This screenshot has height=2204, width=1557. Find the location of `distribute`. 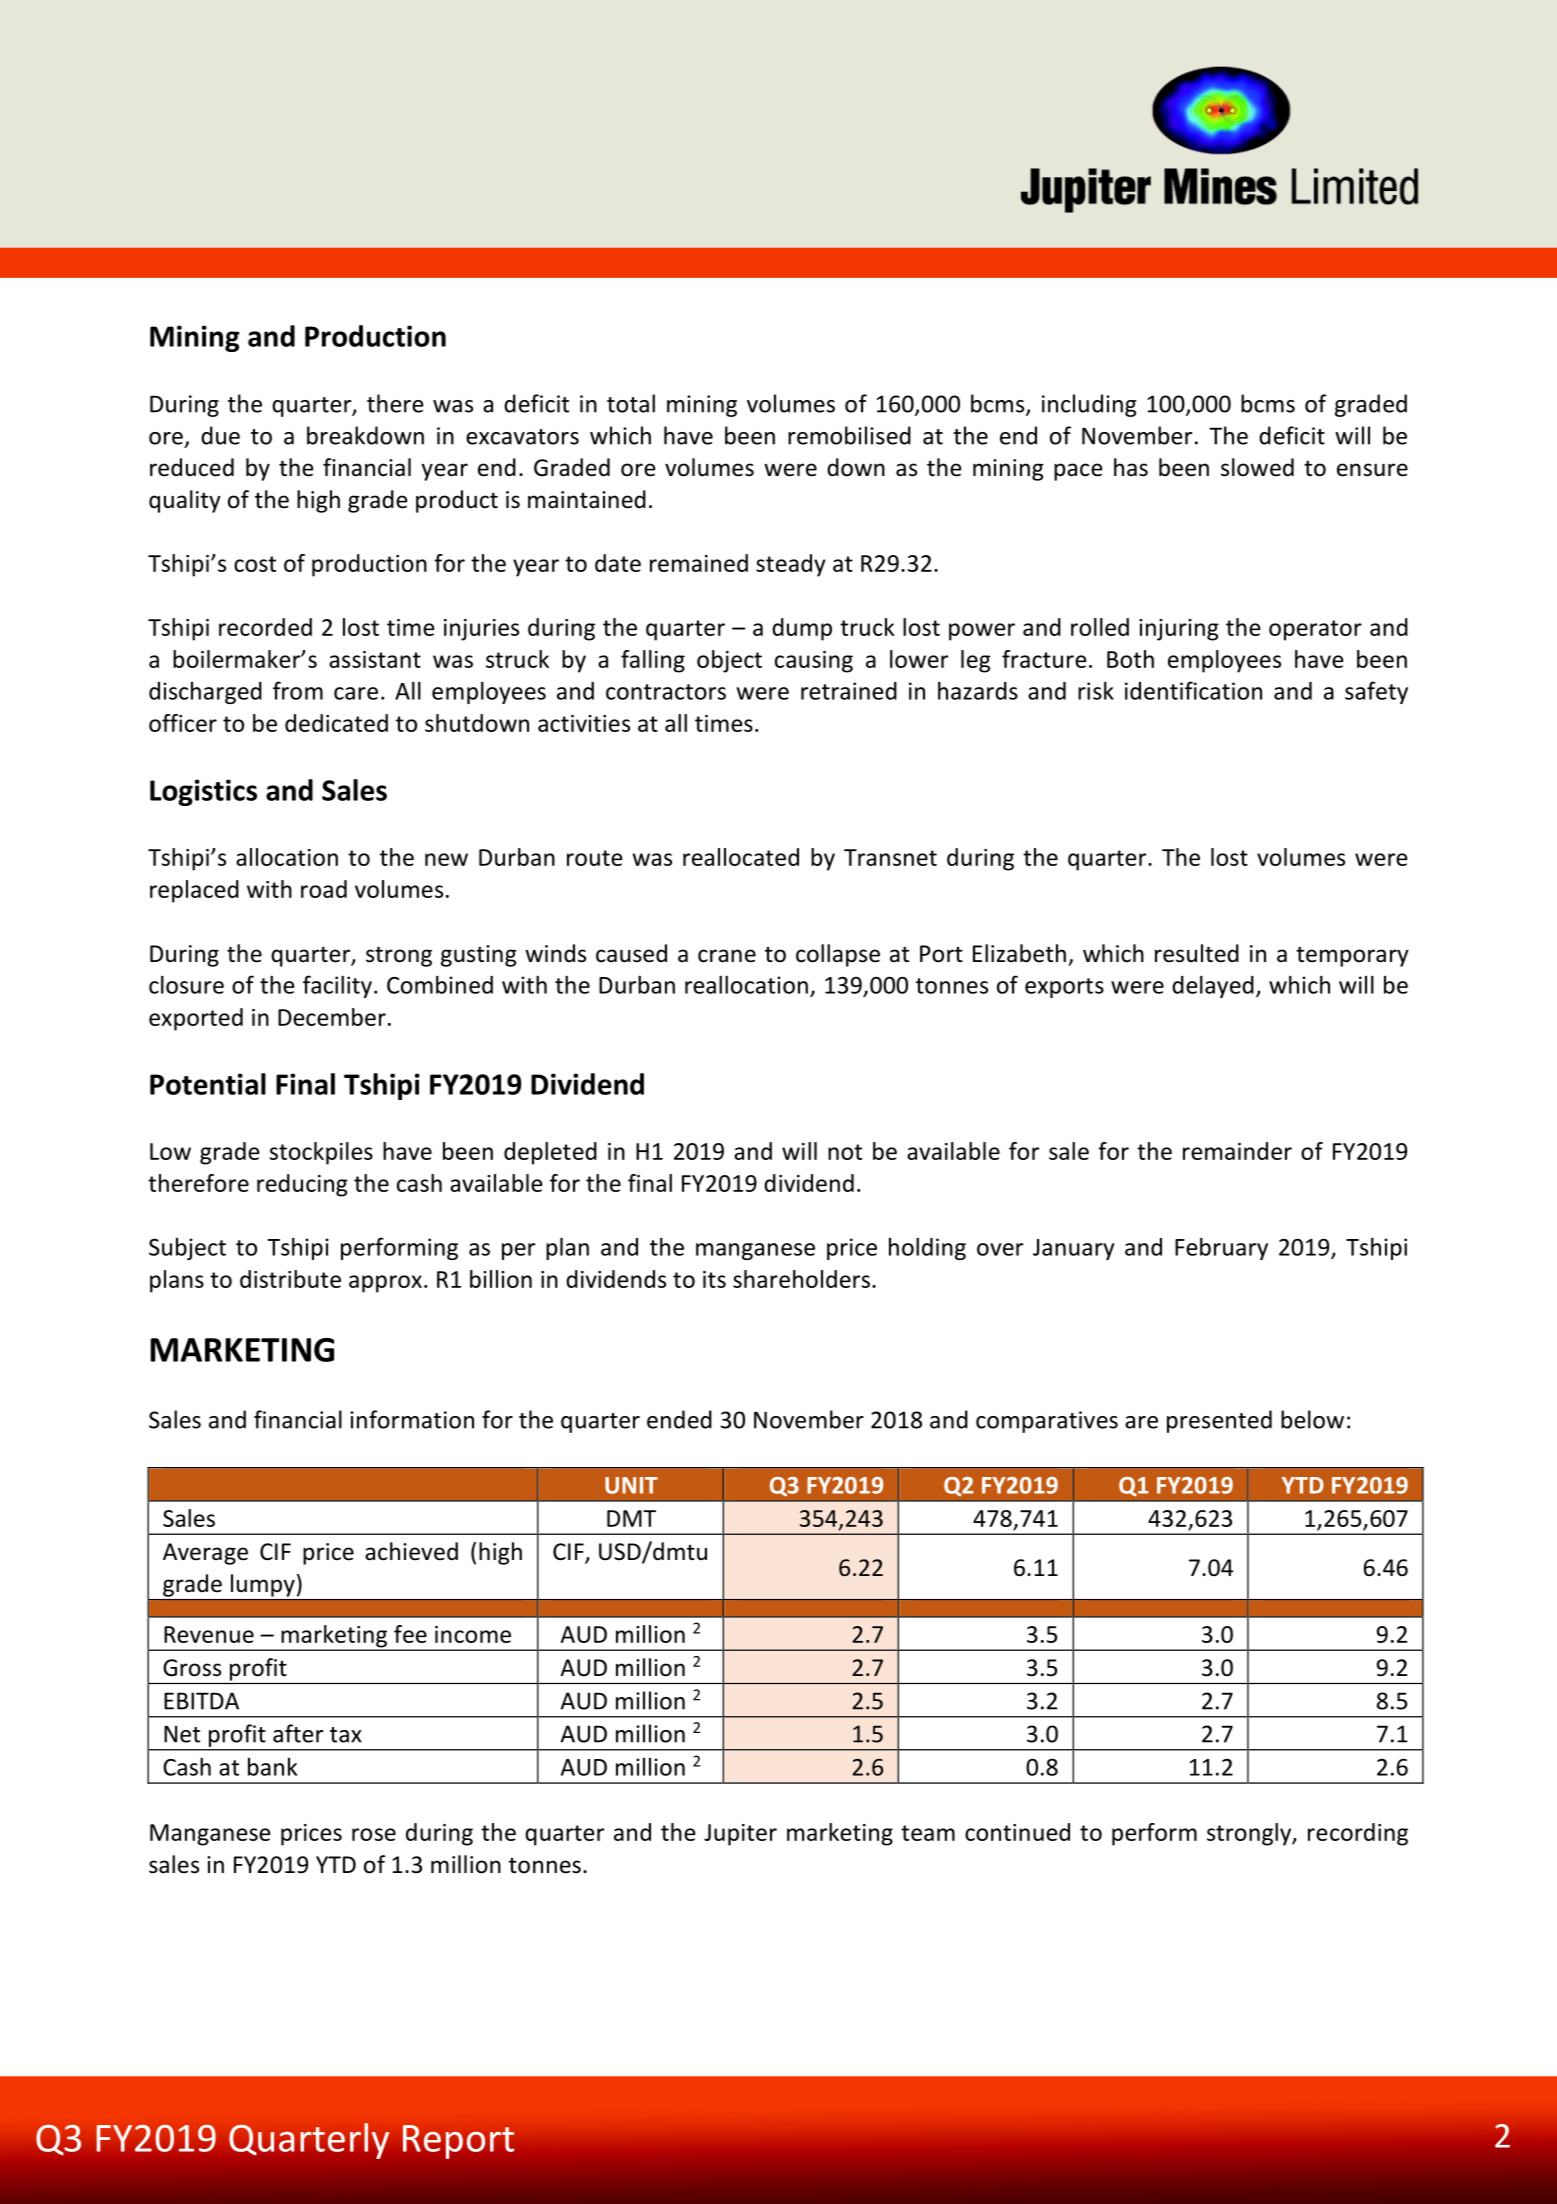

distribute is located at coordinates (290, 1279).
